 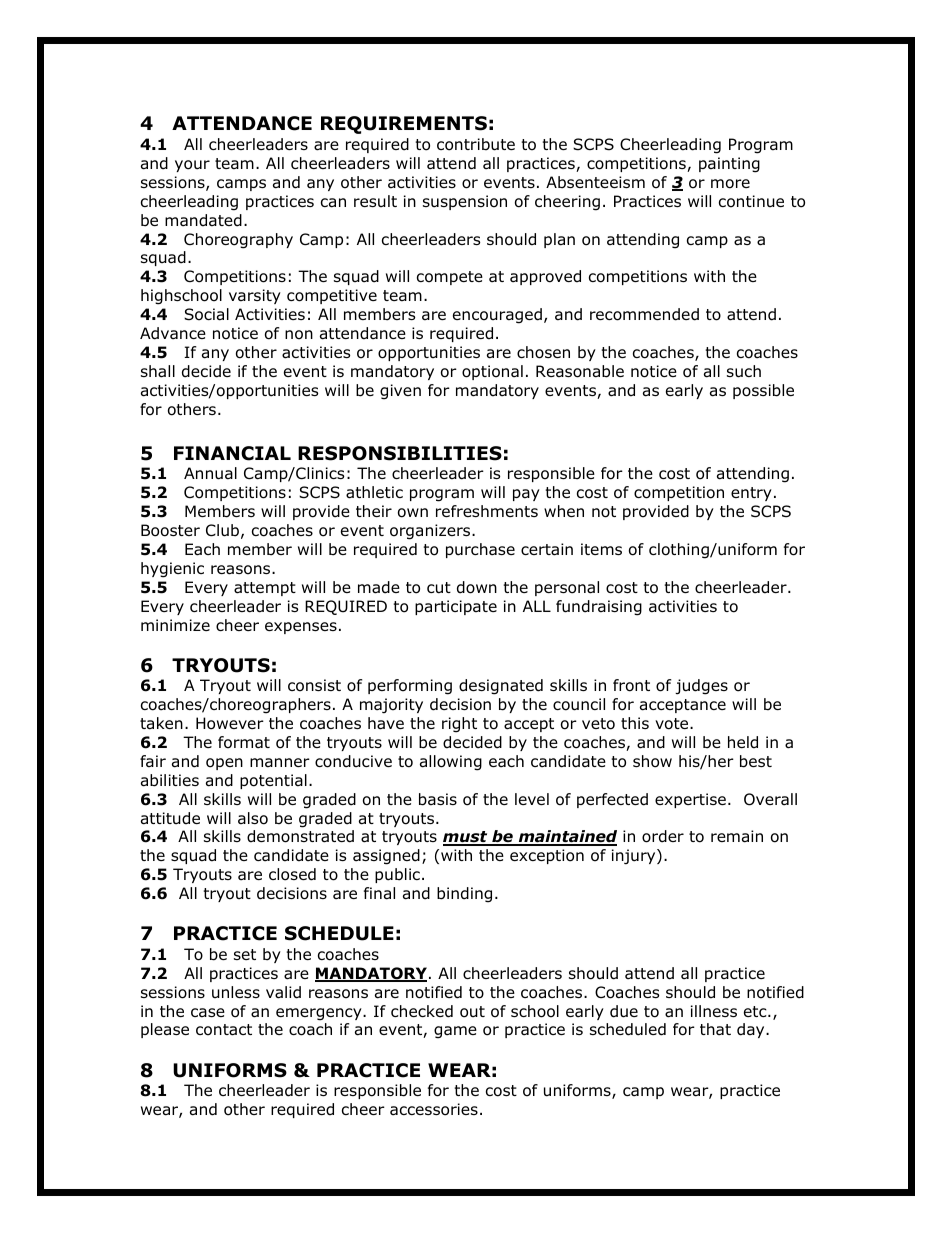 What do you see at coordinates (663, 836) in the document?
I see `order` at bounding box center [663, 836].
